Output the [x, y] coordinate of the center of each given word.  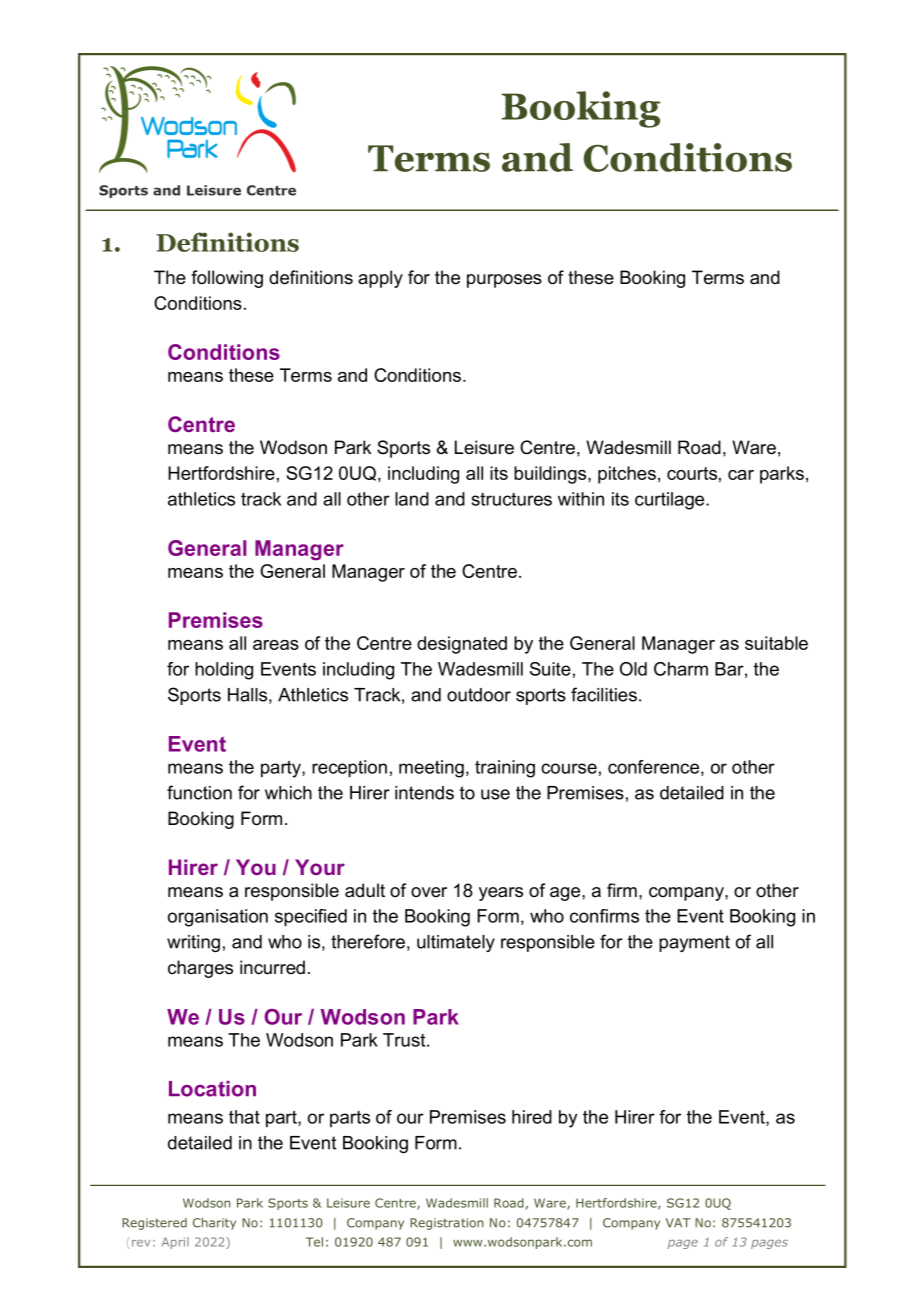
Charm [681, 669]
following [227, 279]
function [199, 792]
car [741, 475]
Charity [214, 1224]
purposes [504, 281]
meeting [431, 769]
